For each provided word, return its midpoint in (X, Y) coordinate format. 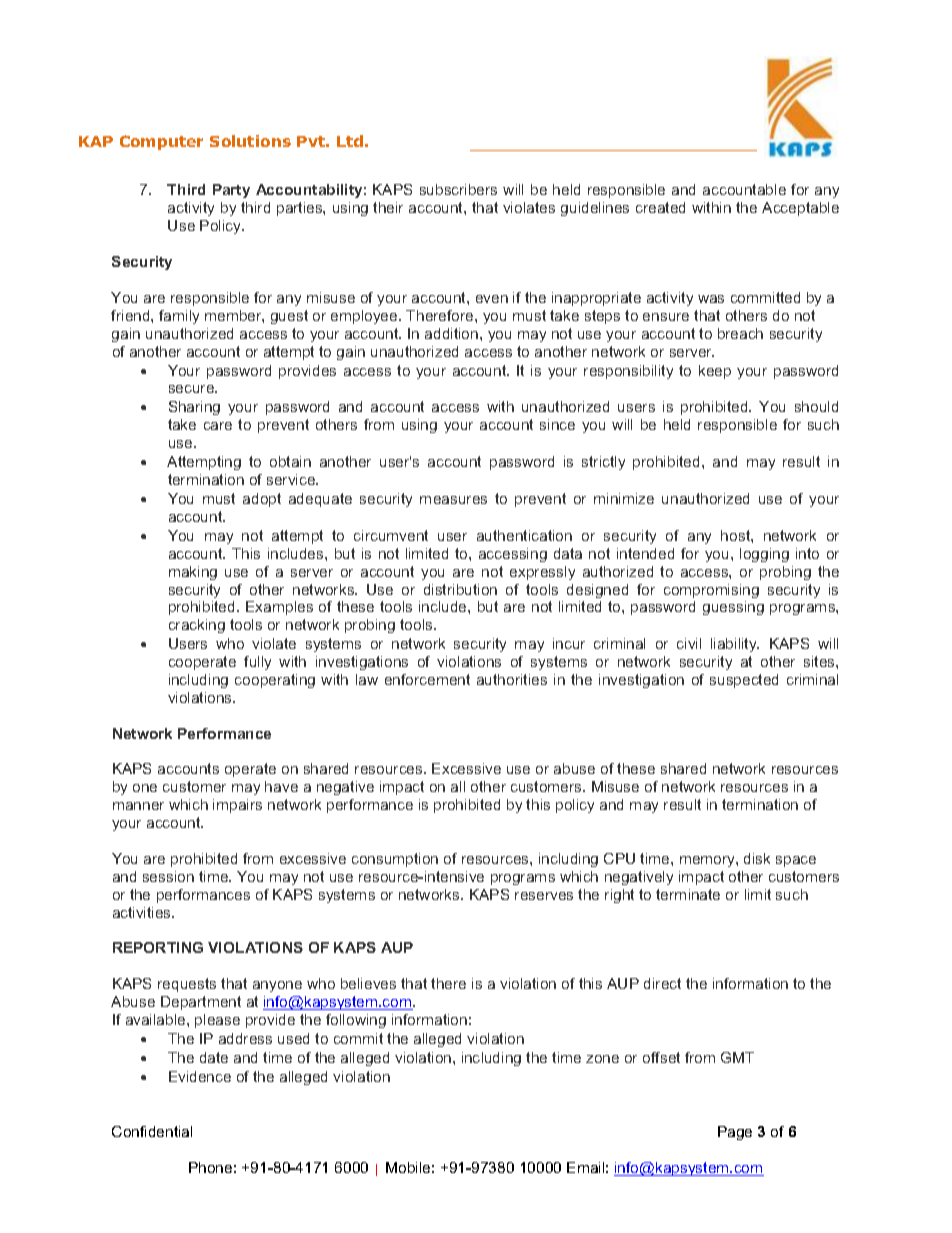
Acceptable (800, 209)
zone (602, 1059)
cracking (197, 626)
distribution (460, 589)
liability (735, 645)
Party (231, 191)
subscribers (458, 189)
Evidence (200, 1076)
